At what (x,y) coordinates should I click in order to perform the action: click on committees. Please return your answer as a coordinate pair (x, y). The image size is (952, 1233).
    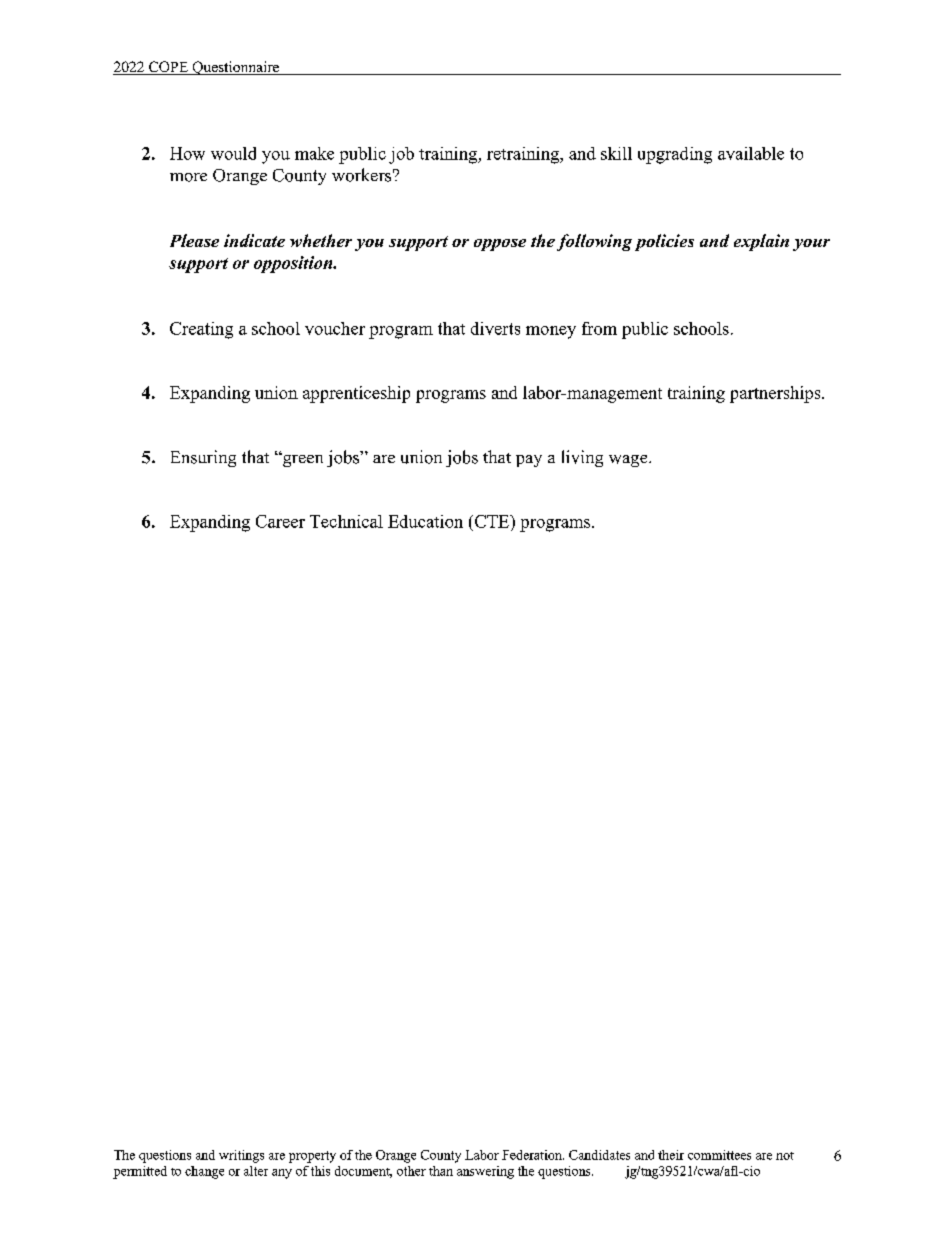
    Looking at the image, I should click on (719, 1155).
